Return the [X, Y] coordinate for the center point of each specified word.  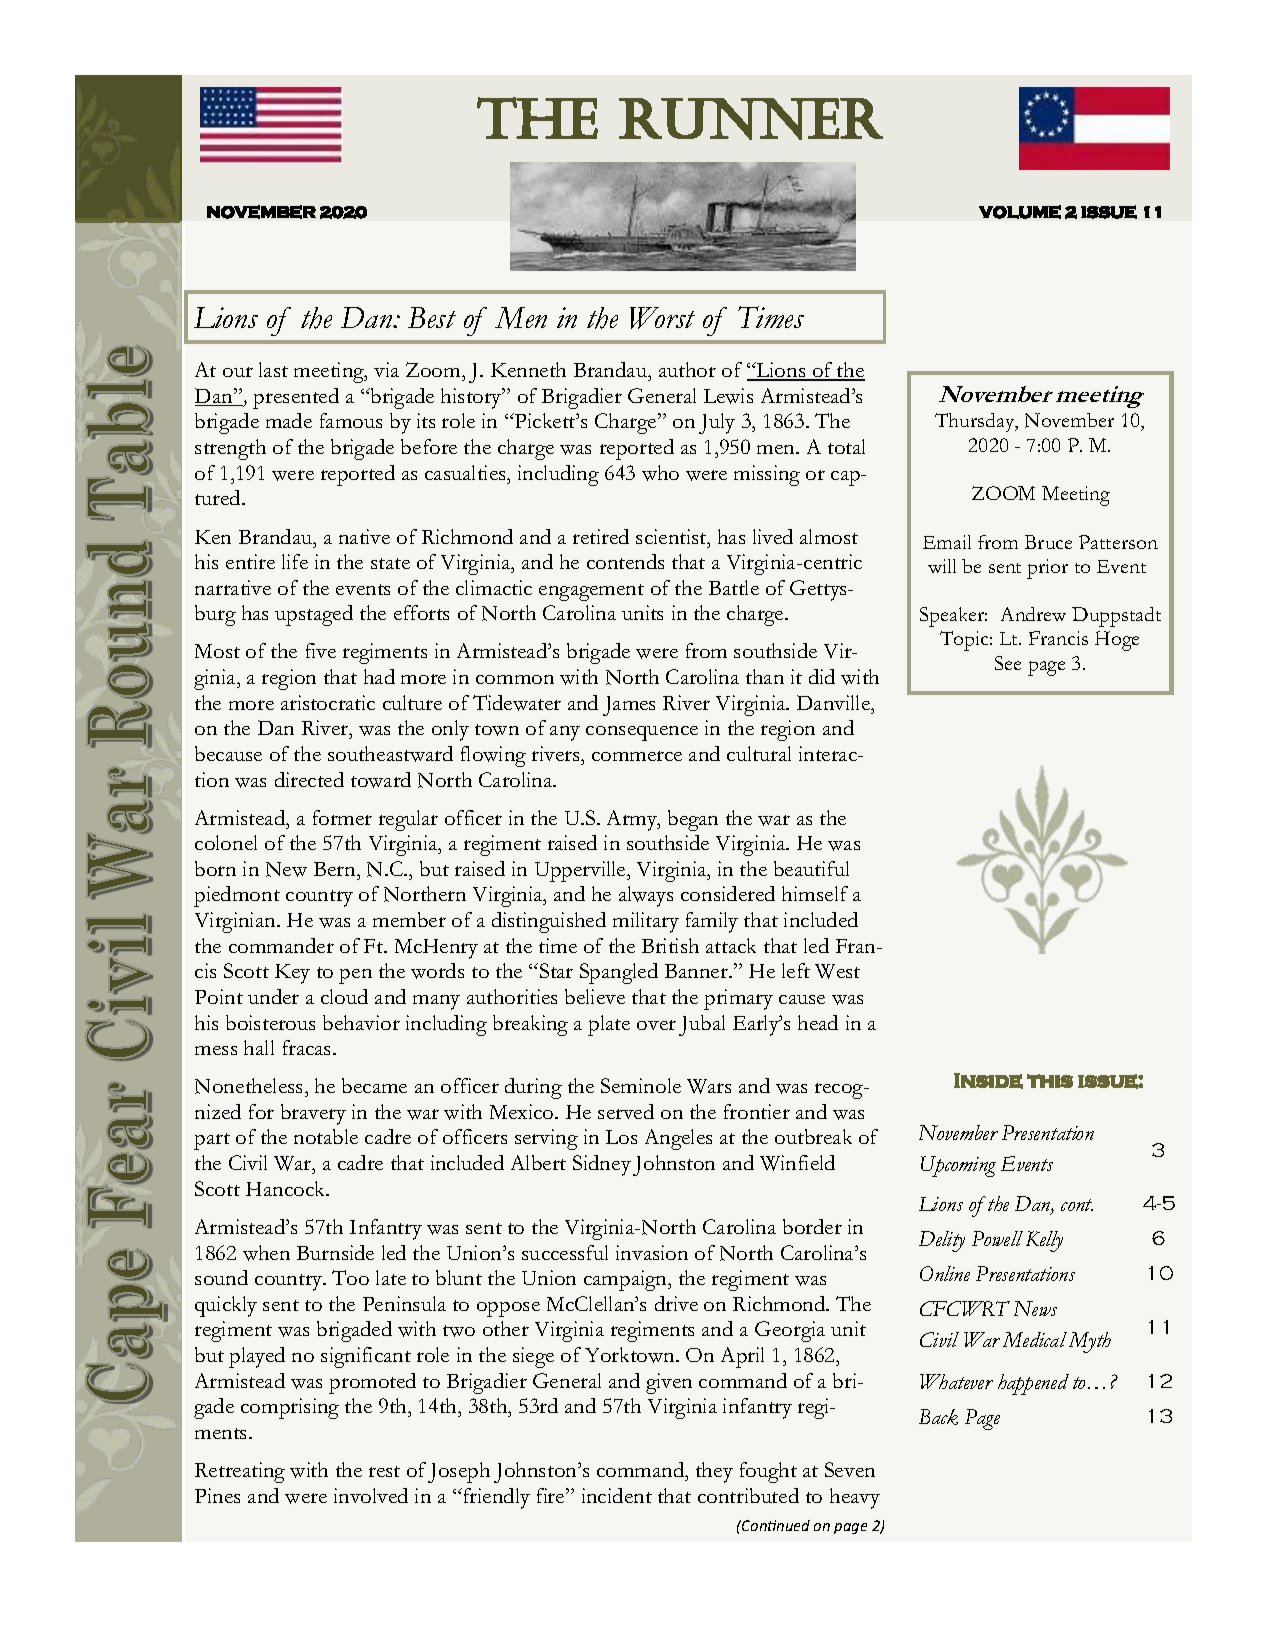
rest [384, 1471]
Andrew [1033, 614]
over [656, 1025]
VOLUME [1020, 212]
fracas [308, 1047]
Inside [988, 1081]
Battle [734, 587]
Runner [751, 119]
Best [432, 317]
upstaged [314, 615]
